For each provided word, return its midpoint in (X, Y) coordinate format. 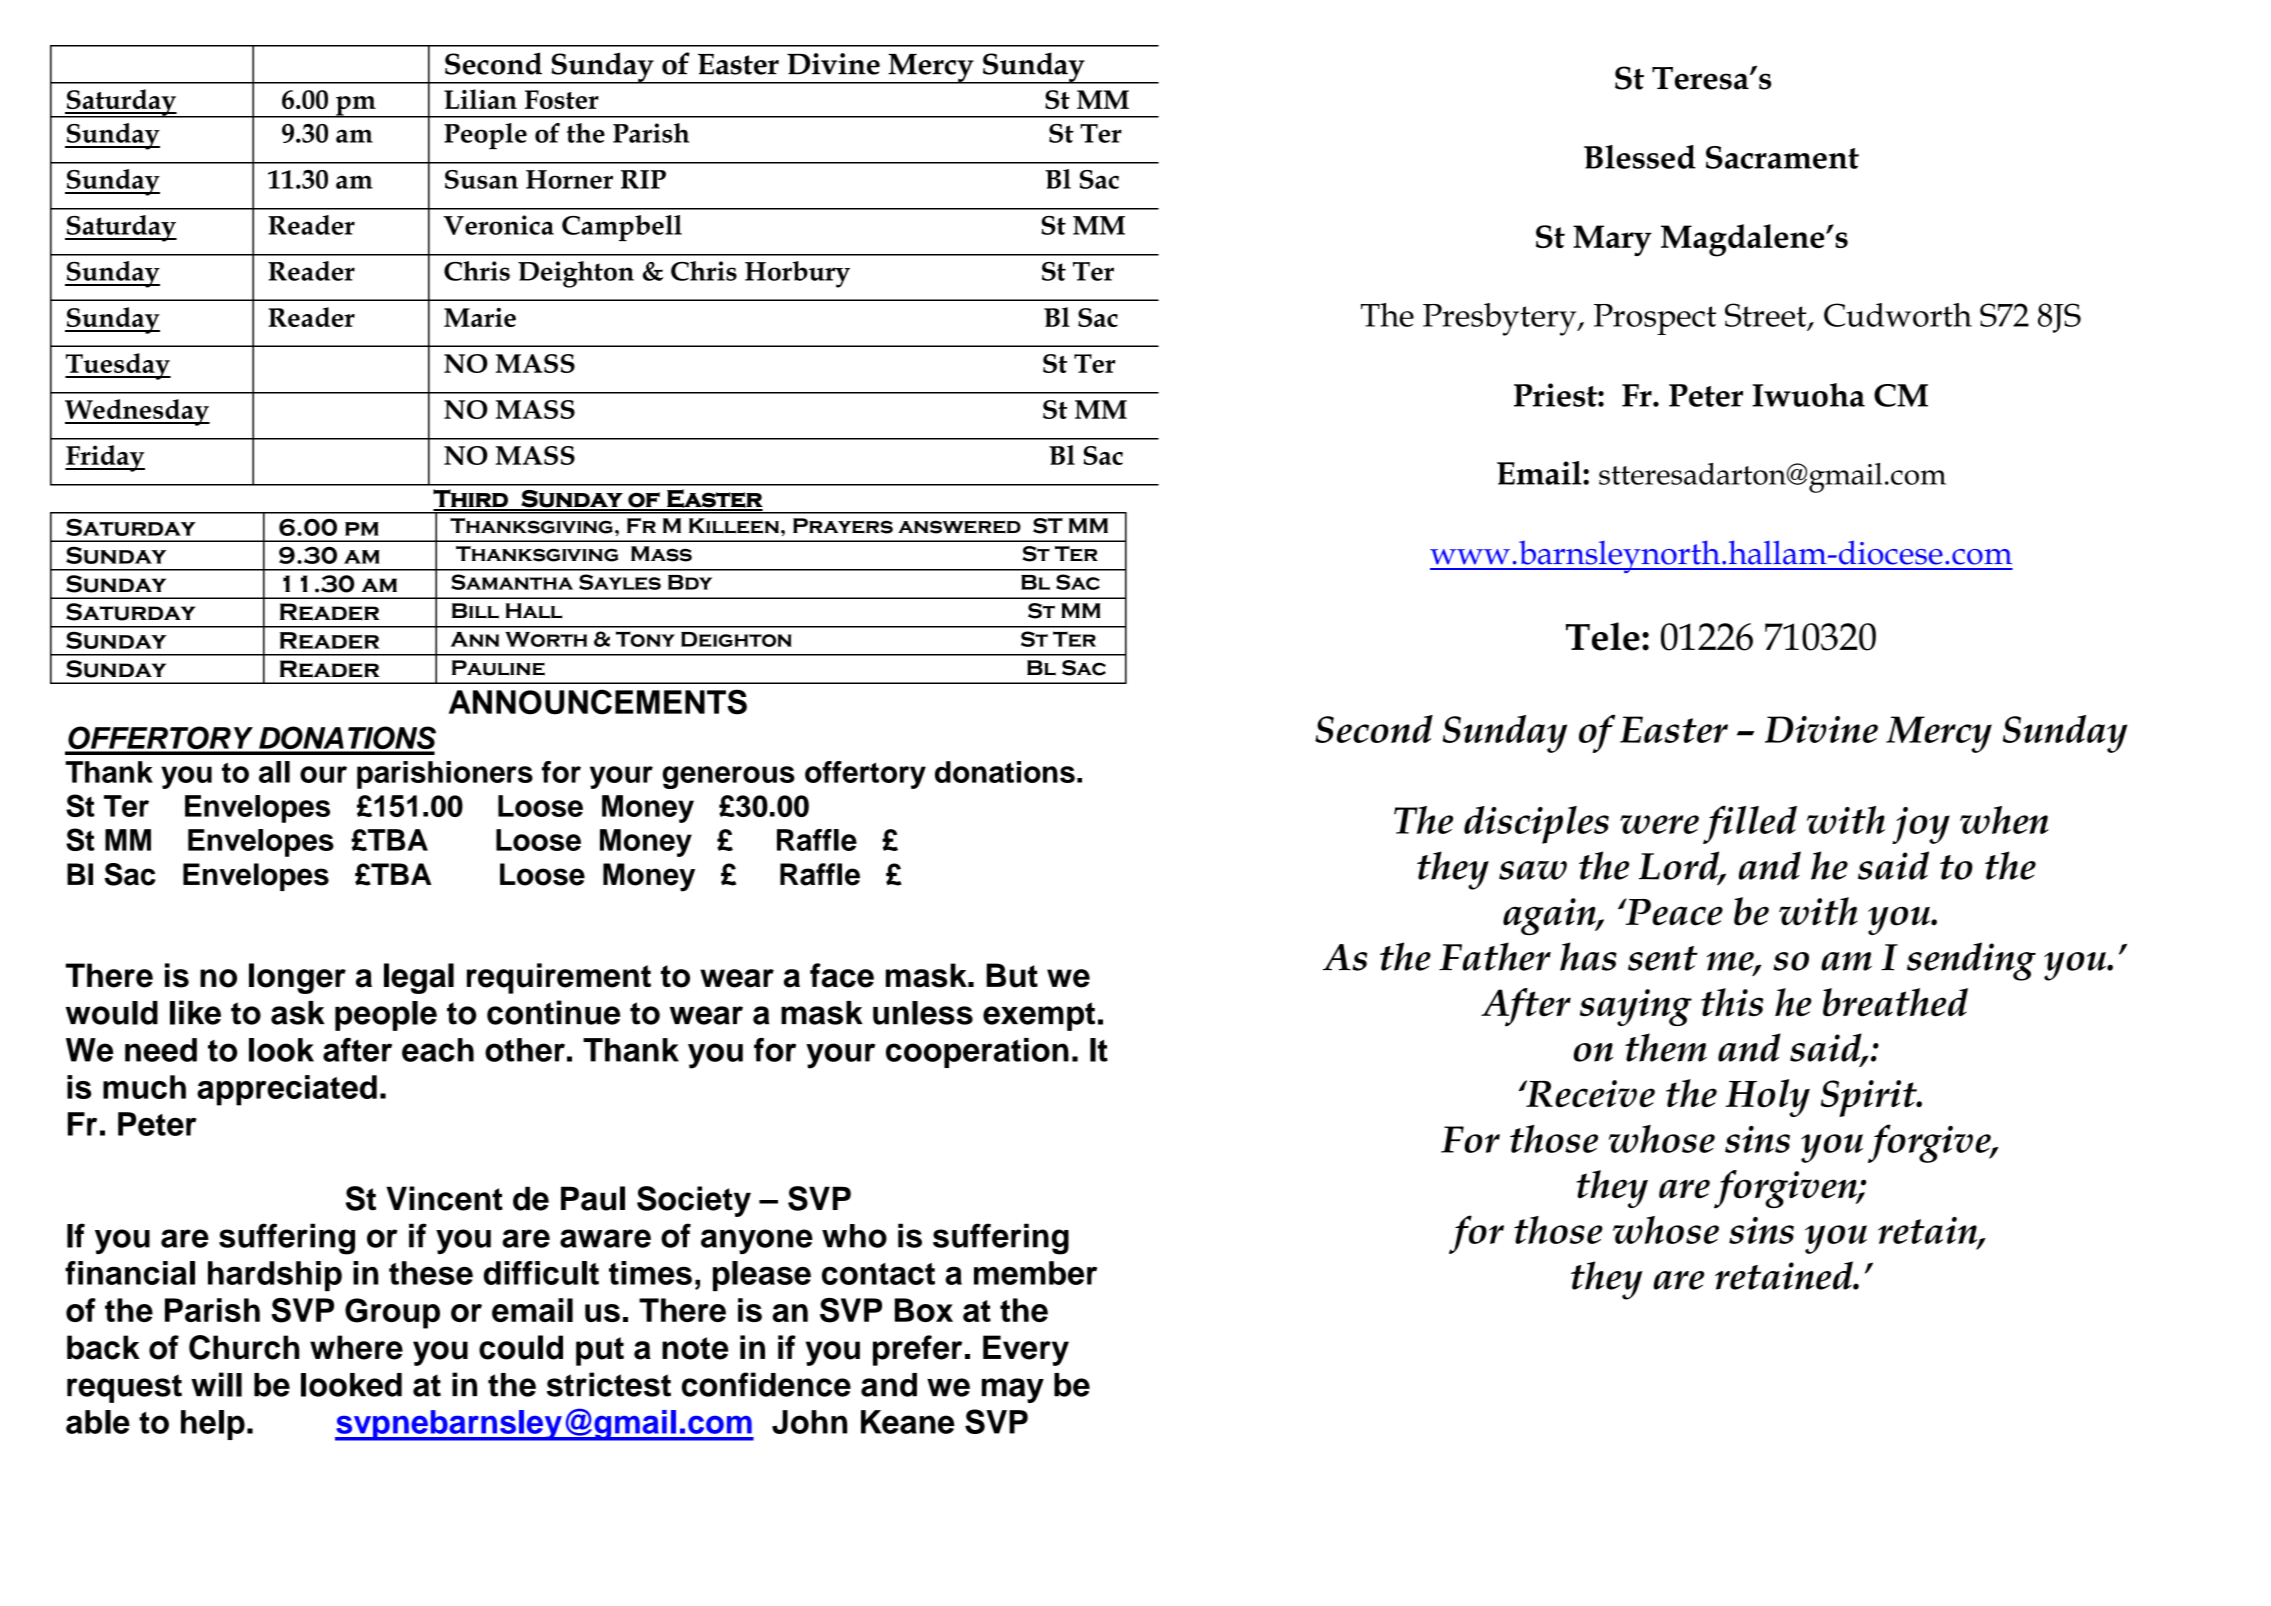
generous (728, 777)
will (216, 1384)
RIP (643, 179)
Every (1026, 1350)
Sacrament (1782, 157)
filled (1750, 824)
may (1013, 1390)
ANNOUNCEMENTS (598, 702)
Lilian (480, 99)
